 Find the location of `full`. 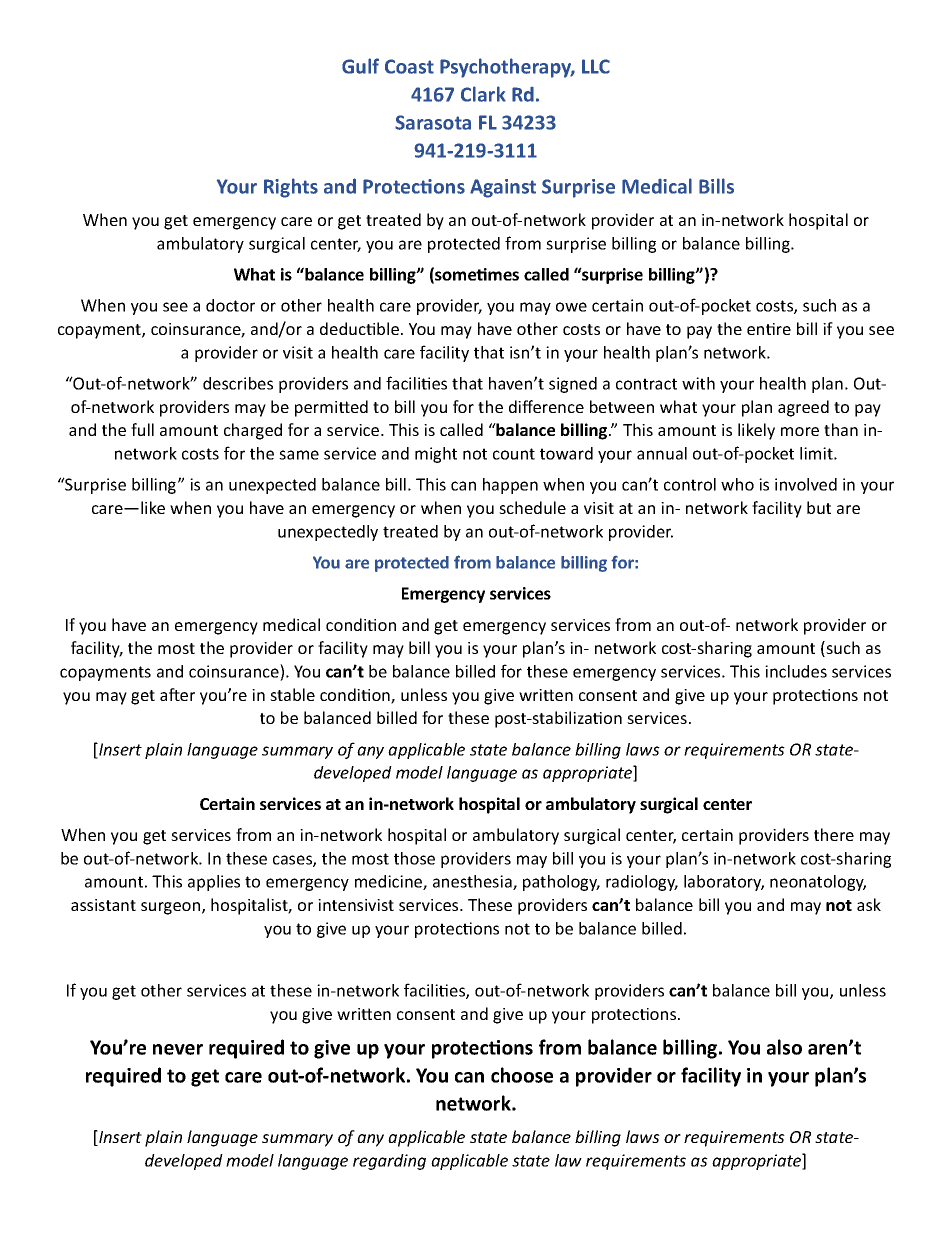

full is located at coordinates (142, 429).
